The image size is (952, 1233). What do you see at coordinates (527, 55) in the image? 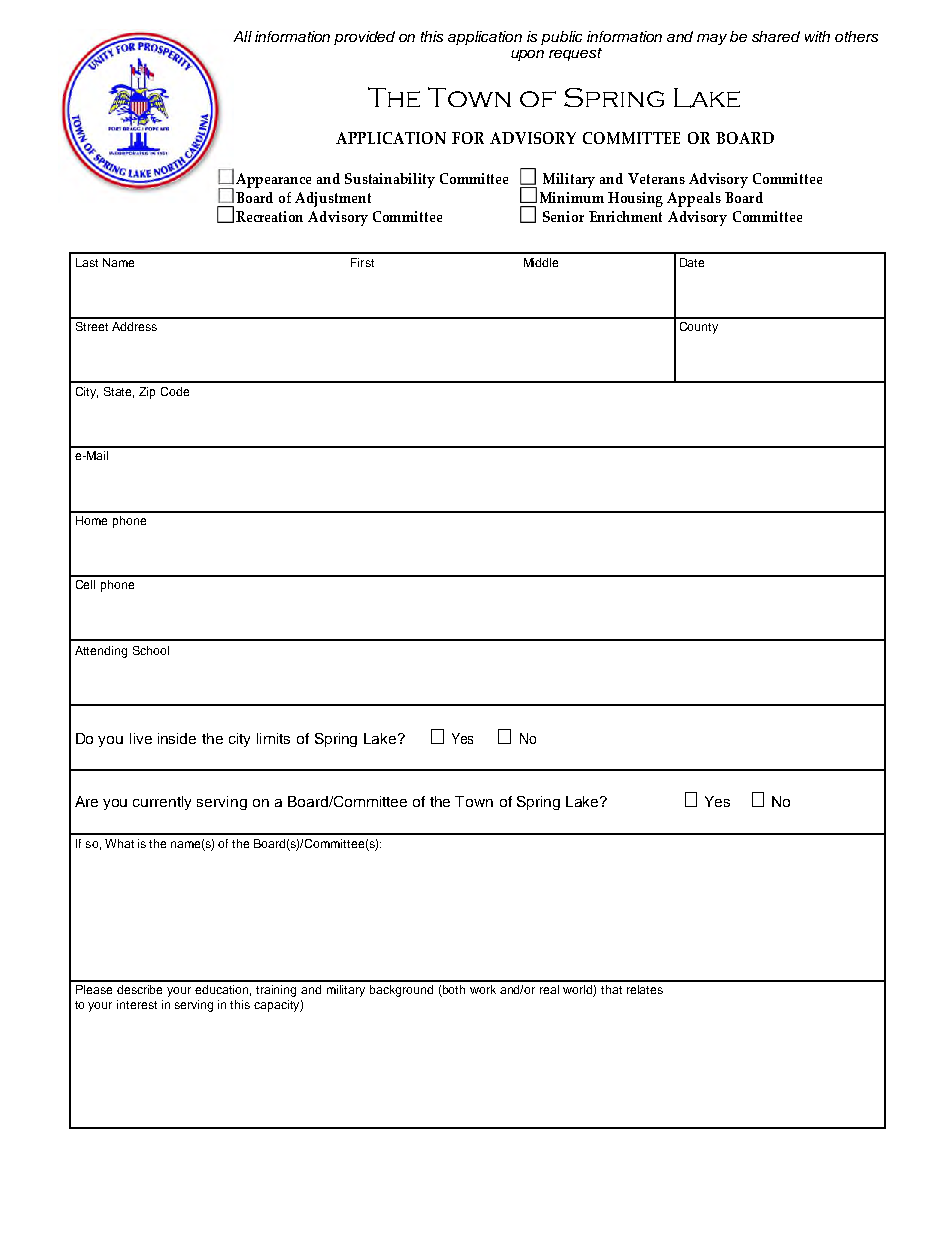
I see `upon` at bounding box center [527, 55].
